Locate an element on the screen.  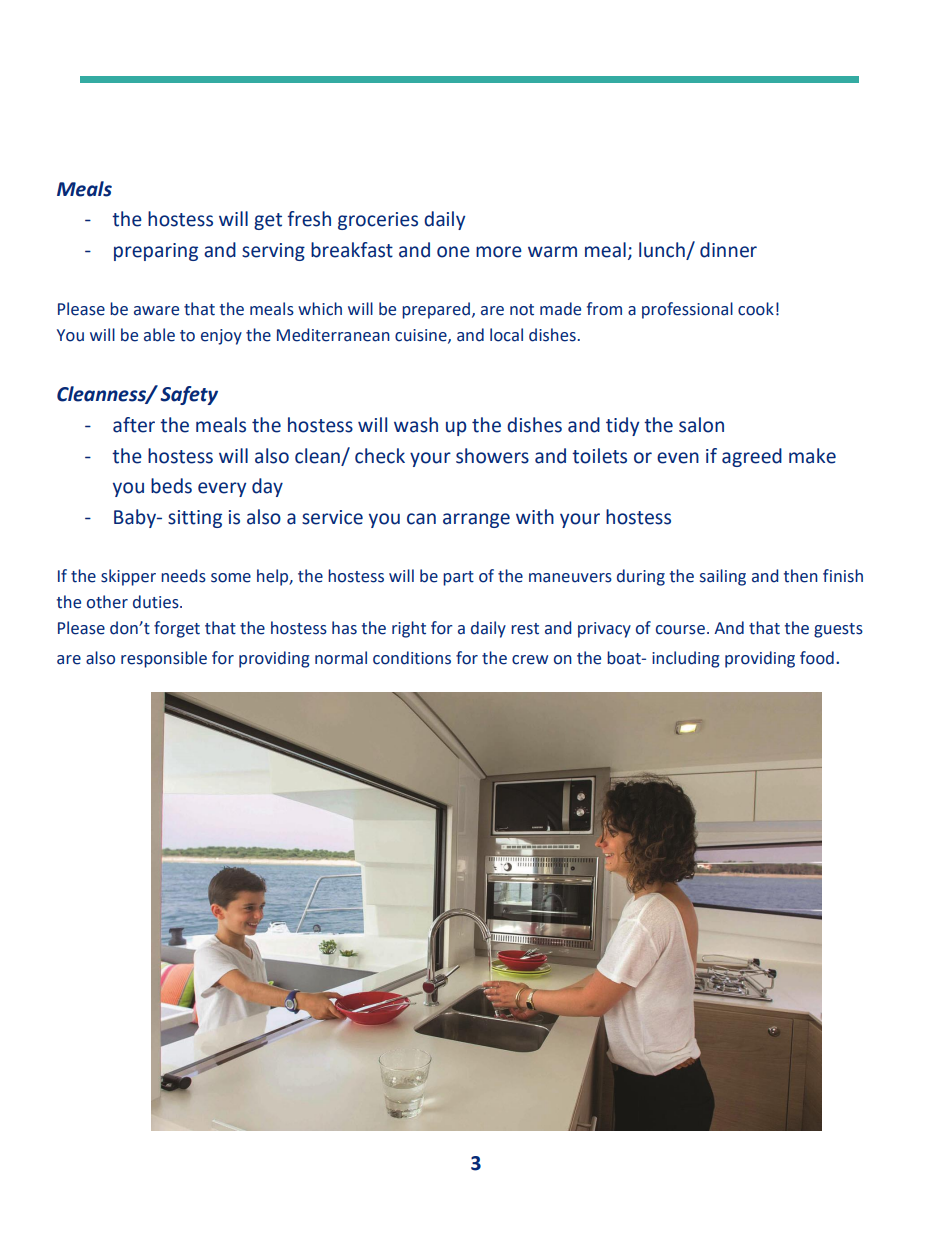
preparing is located at coordinates (156, 252).
